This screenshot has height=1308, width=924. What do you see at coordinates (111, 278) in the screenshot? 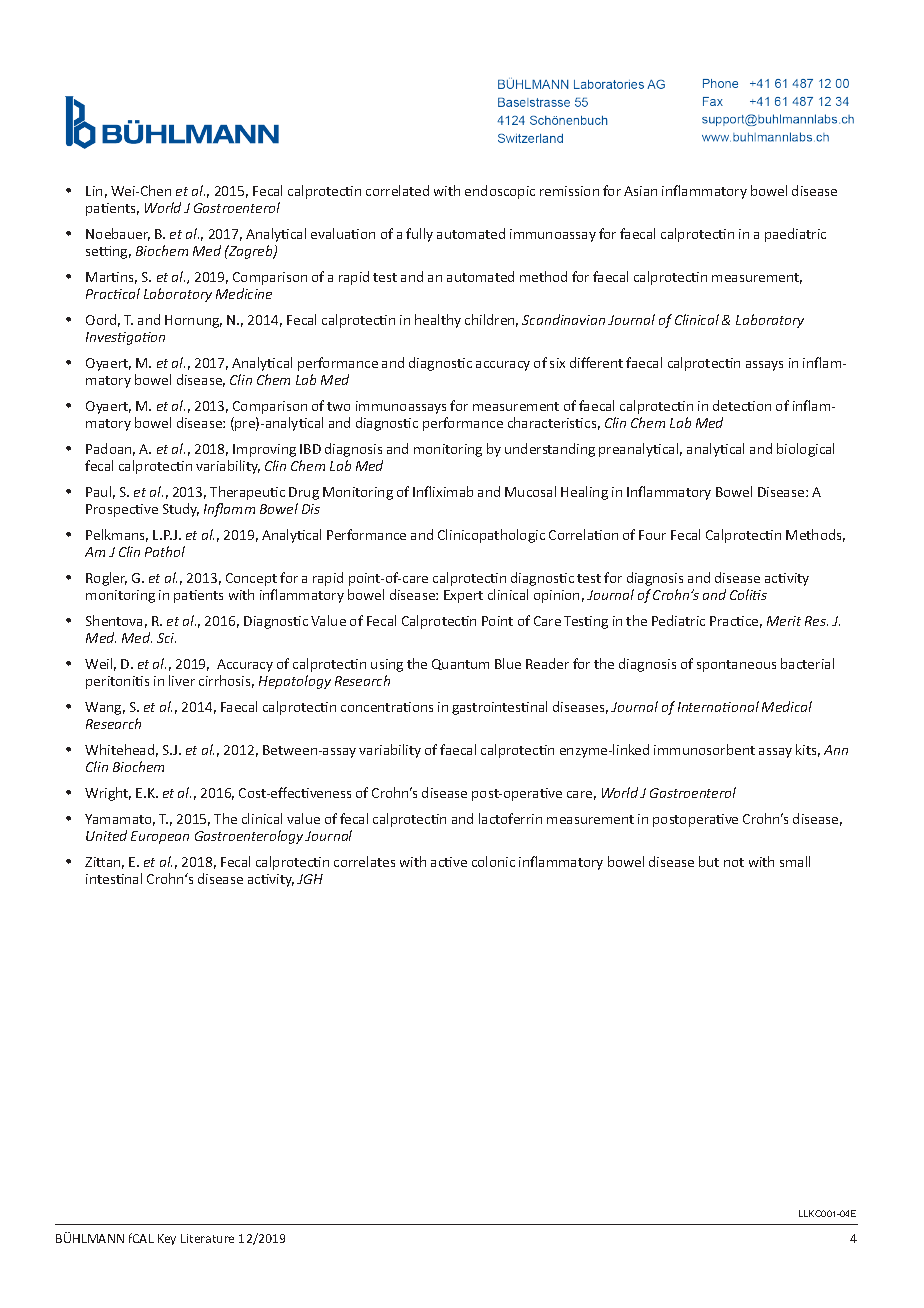
I see `Martins` at bounding box center [111, 278].
